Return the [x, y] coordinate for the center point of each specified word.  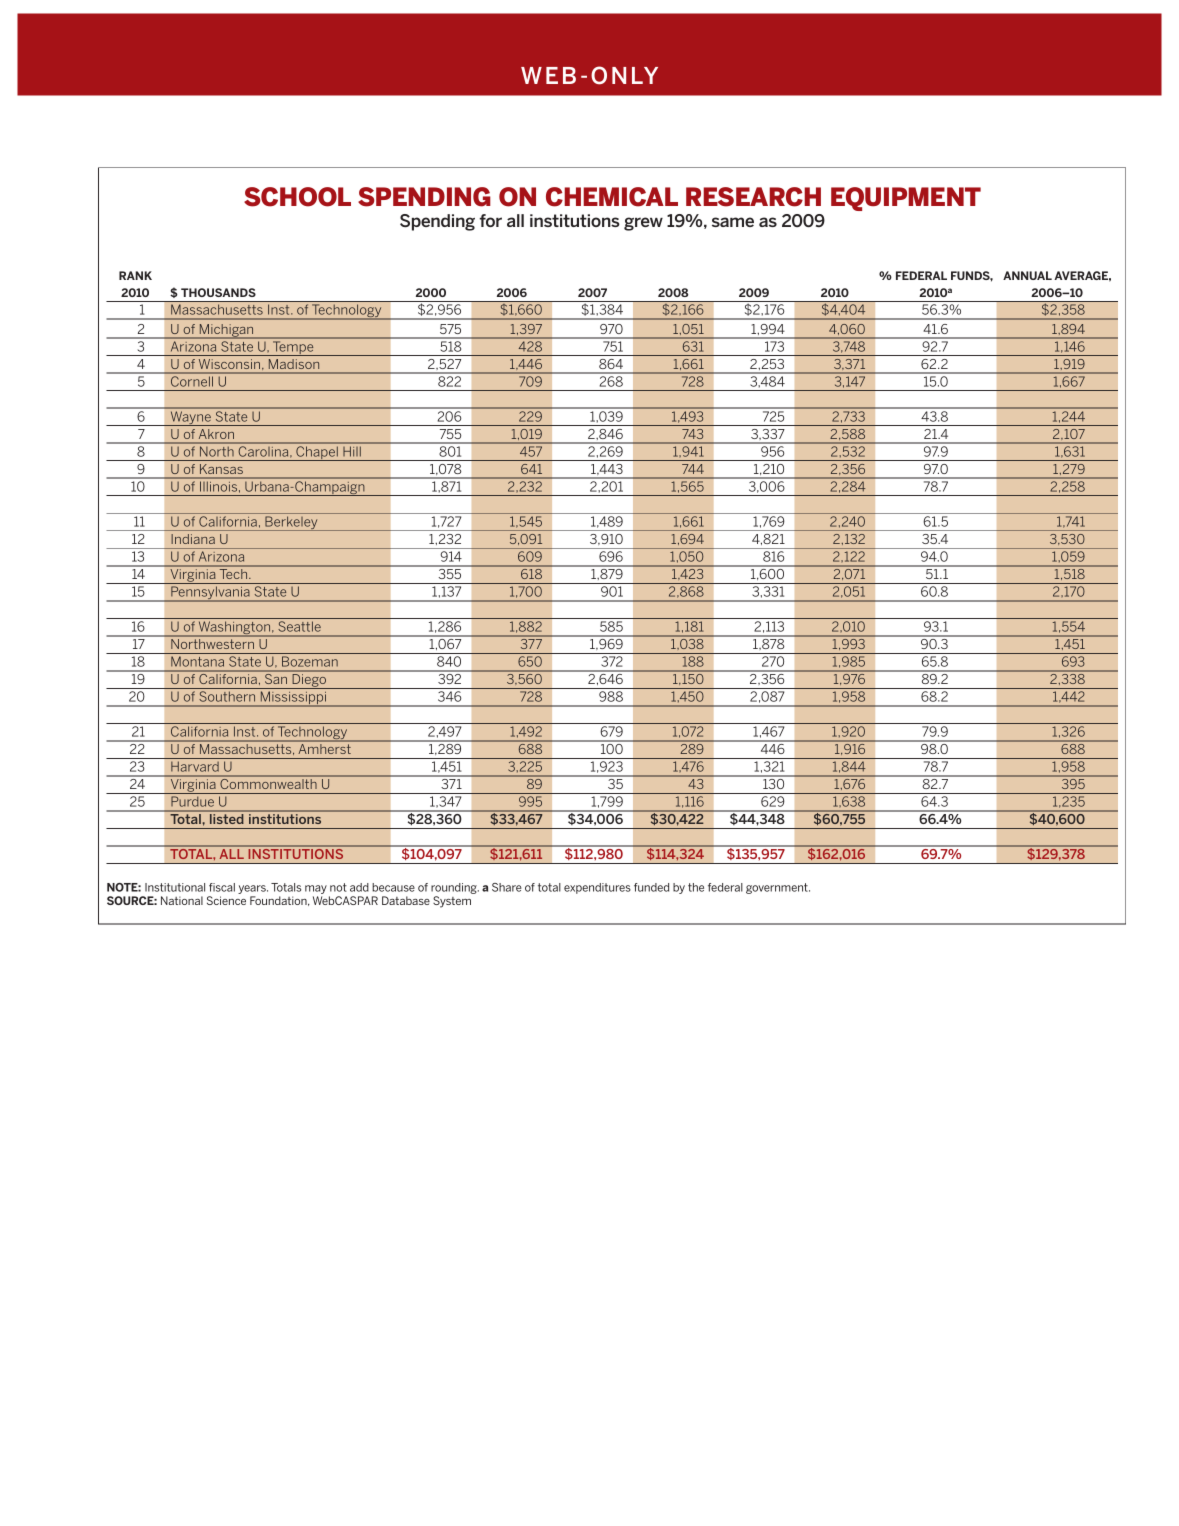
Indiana [193, 539]
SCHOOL [297, 197]
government [778, 888]
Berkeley [291, 523]
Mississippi [293, 699]
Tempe [293, 349]
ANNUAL [1027, 275]
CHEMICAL [612, 197]
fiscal [222, 887]
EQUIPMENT [906, 199]
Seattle [300, 626]
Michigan [226, 331]
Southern [227, 696]
